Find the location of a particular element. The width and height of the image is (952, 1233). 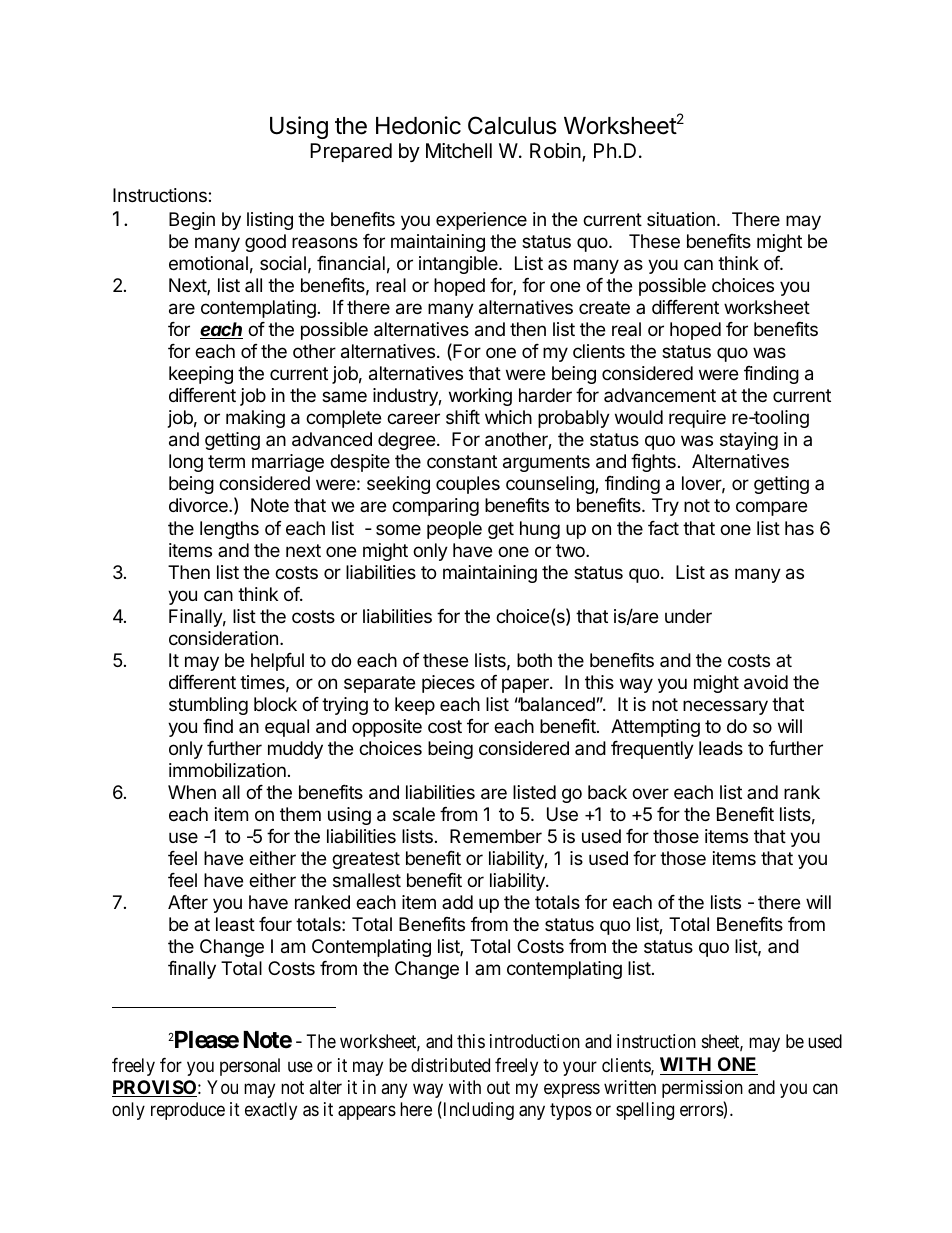

Prepared is located at coordinates (351, 152).
